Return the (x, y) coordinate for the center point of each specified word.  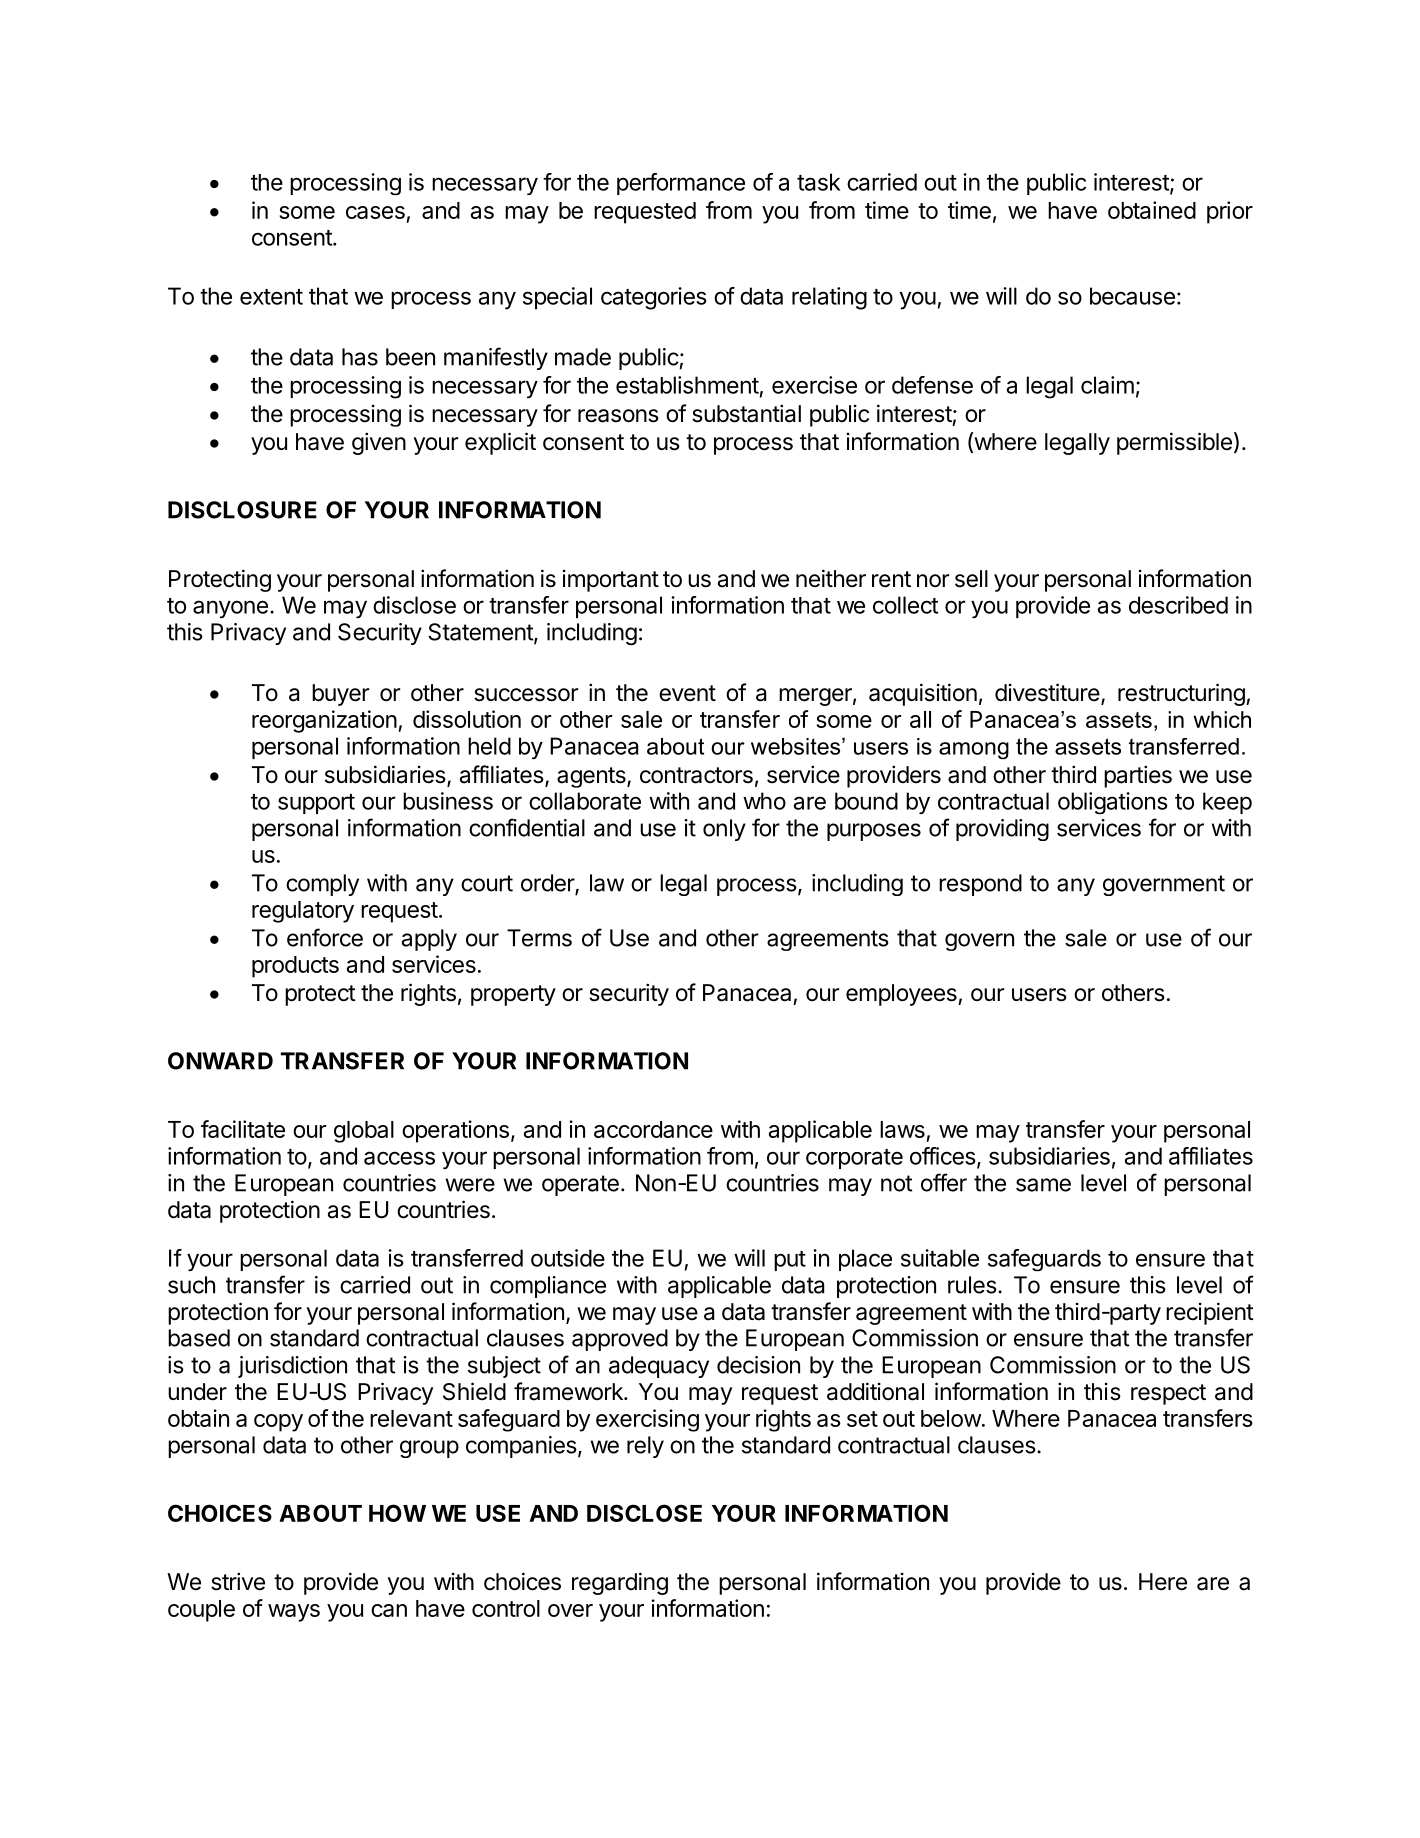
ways (294, 1613)
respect (1168, 1394)
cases (375, 212)
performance (681, 184)
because (1132, 296)
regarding (620, 1583)
